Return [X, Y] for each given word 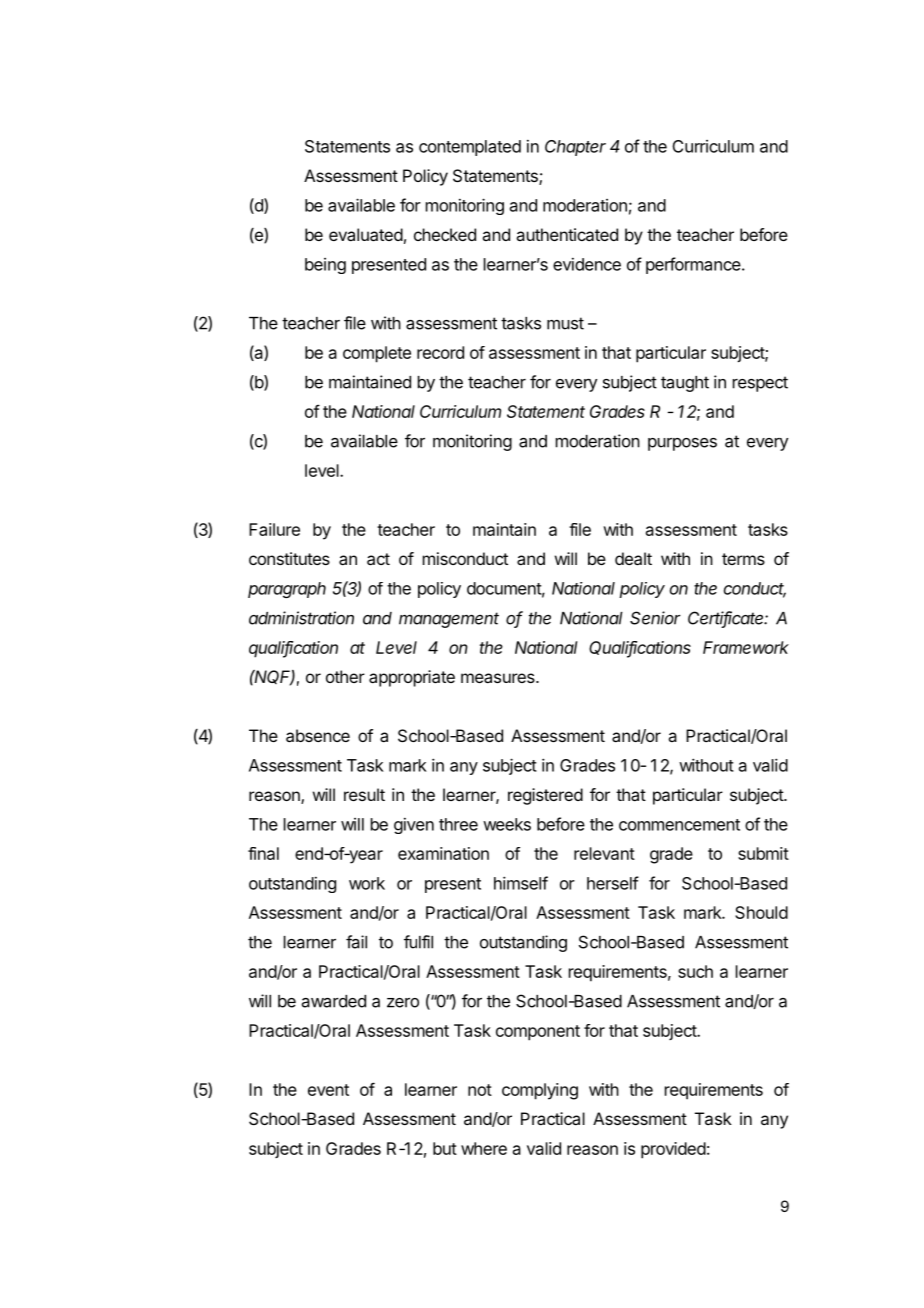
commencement [679, 825]
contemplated [470, 148]
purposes [682, 444]
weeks [507, 824]
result [364, 794]
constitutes [289, 558]
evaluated [366, 234]
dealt [633, 558]
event [328, 1090]
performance [693, 265]
